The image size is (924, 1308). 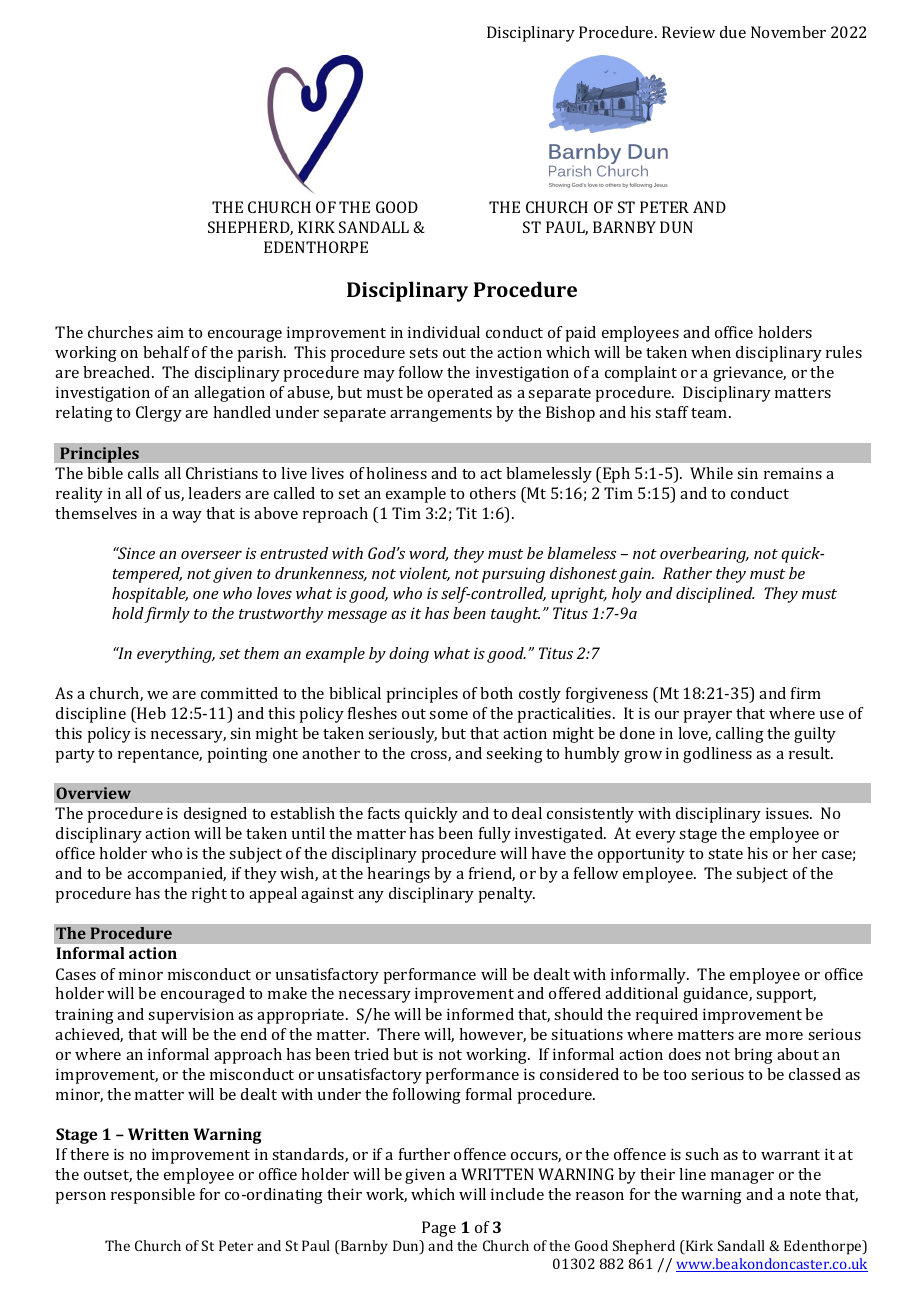 What do you see at coordinates (688, 32) in the page?
I see `Review` at bounding box center [688, 32].
